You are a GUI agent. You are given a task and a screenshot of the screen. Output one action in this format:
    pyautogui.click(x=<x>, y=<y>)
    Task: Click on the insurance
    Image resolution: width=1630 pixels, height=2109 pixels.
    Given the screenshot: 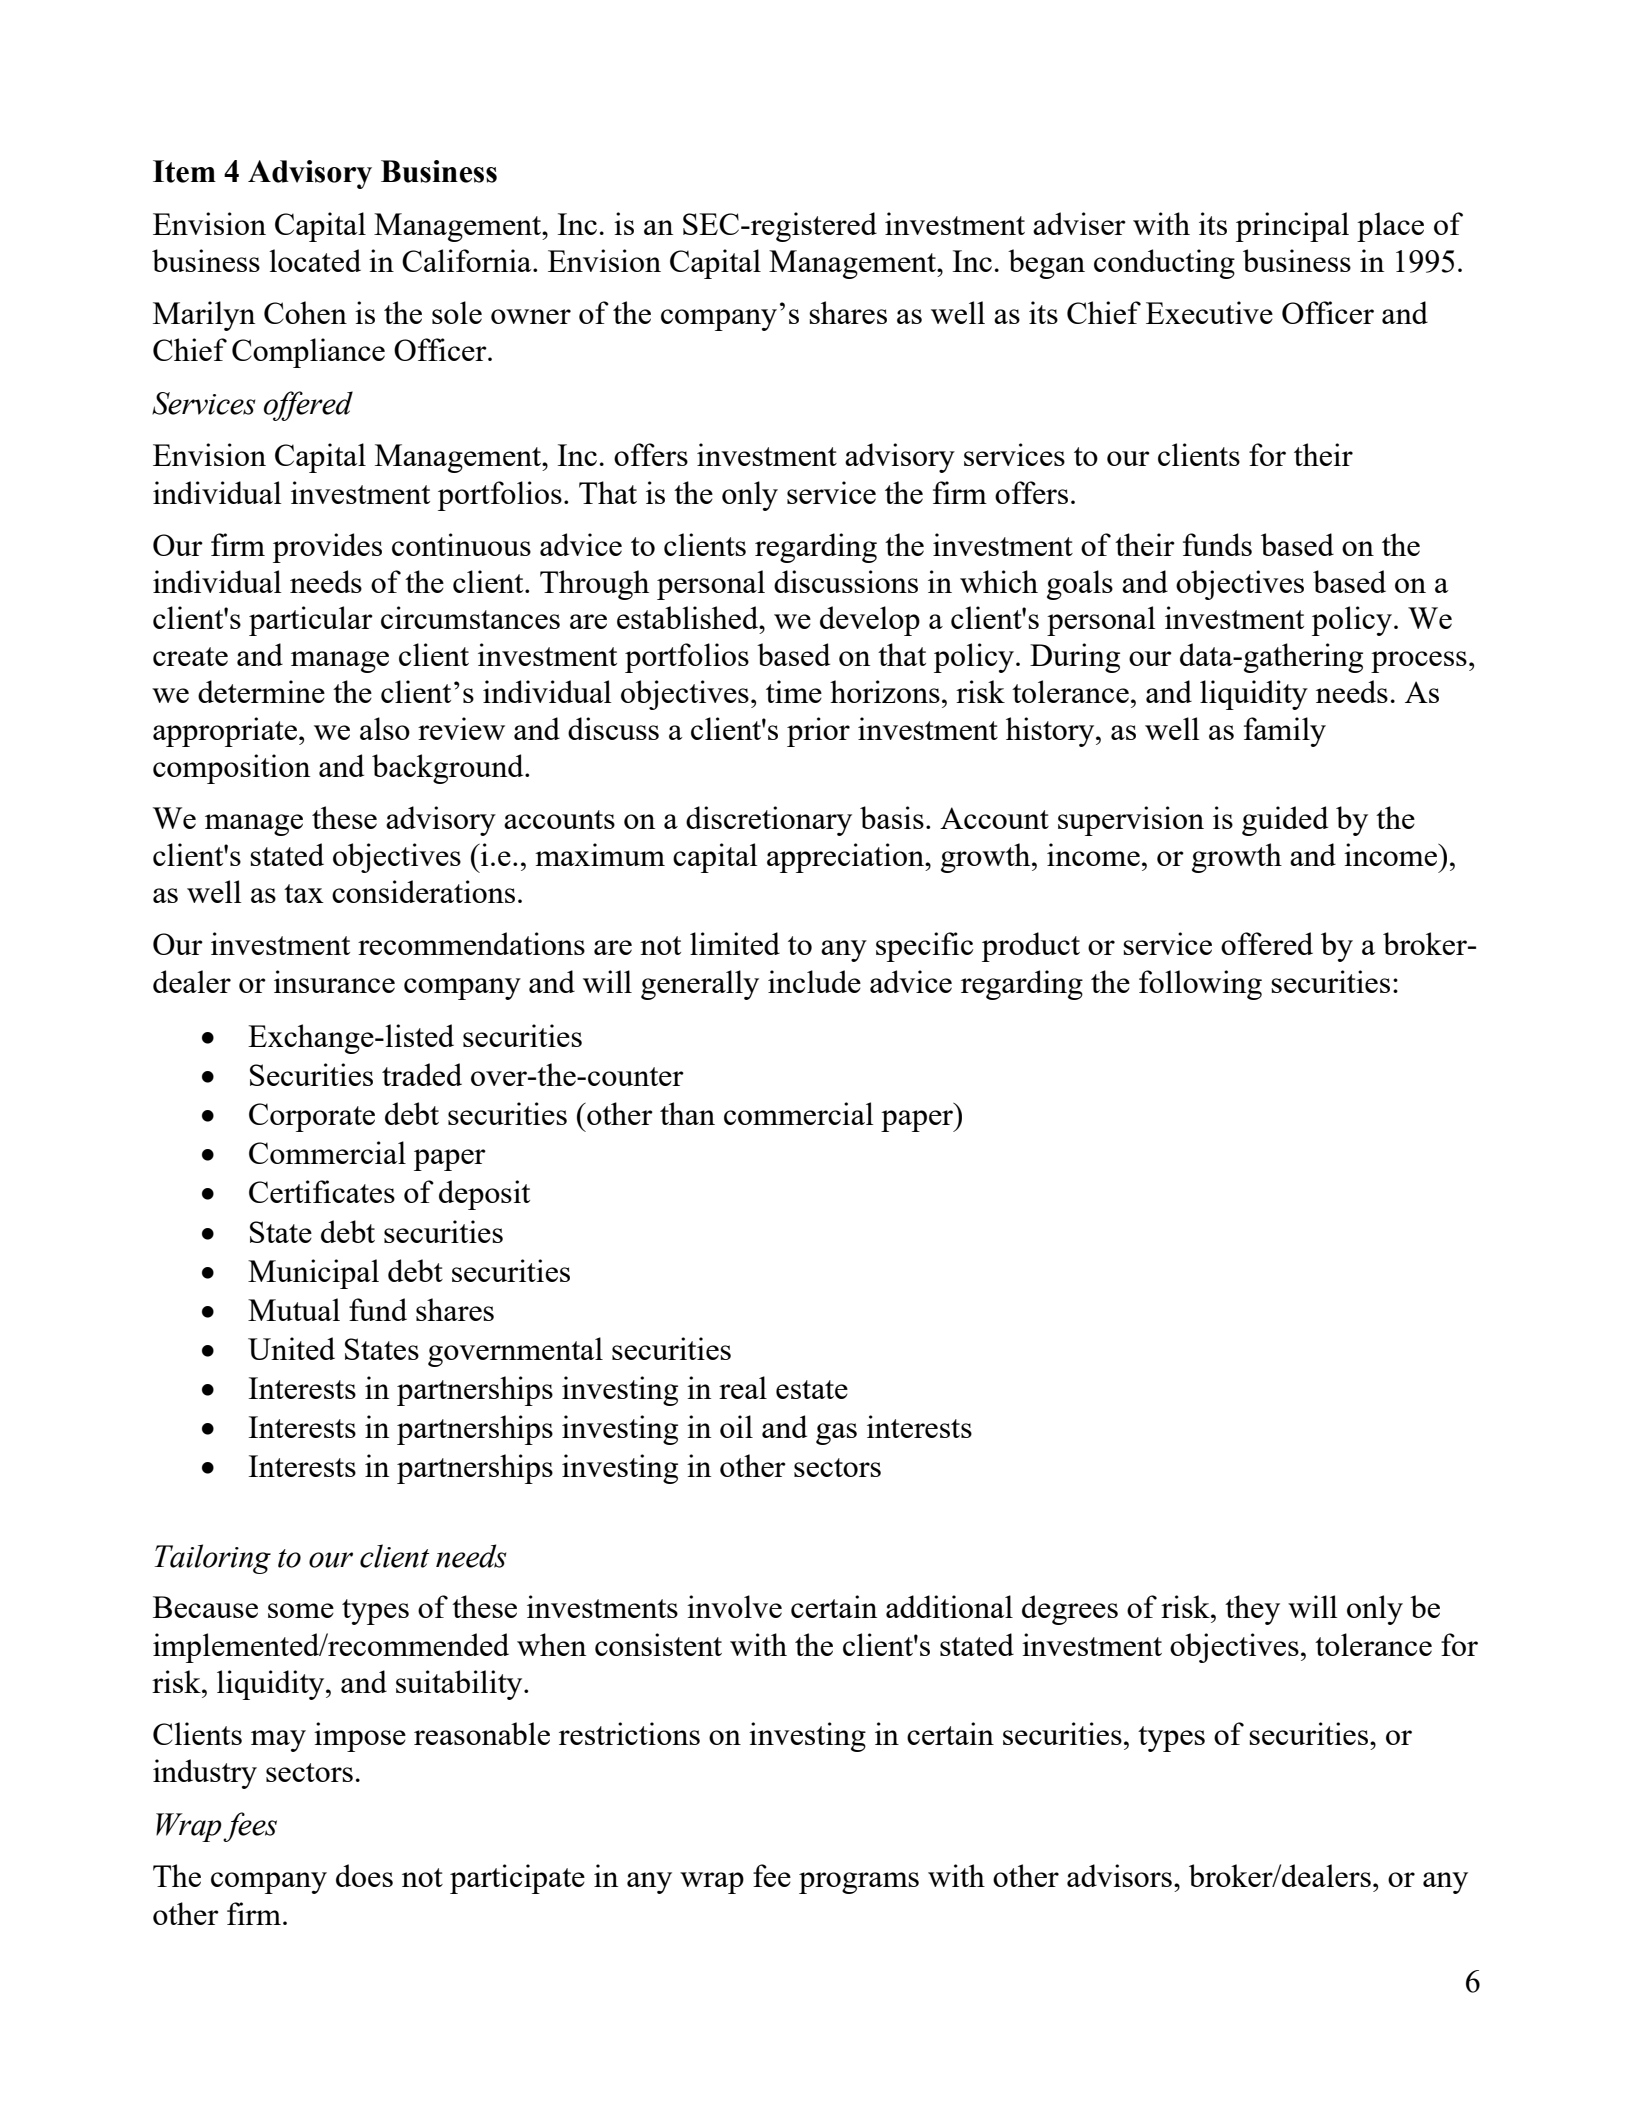 What is the action you would take?
    pyautogui.click(x=334, y=981)
